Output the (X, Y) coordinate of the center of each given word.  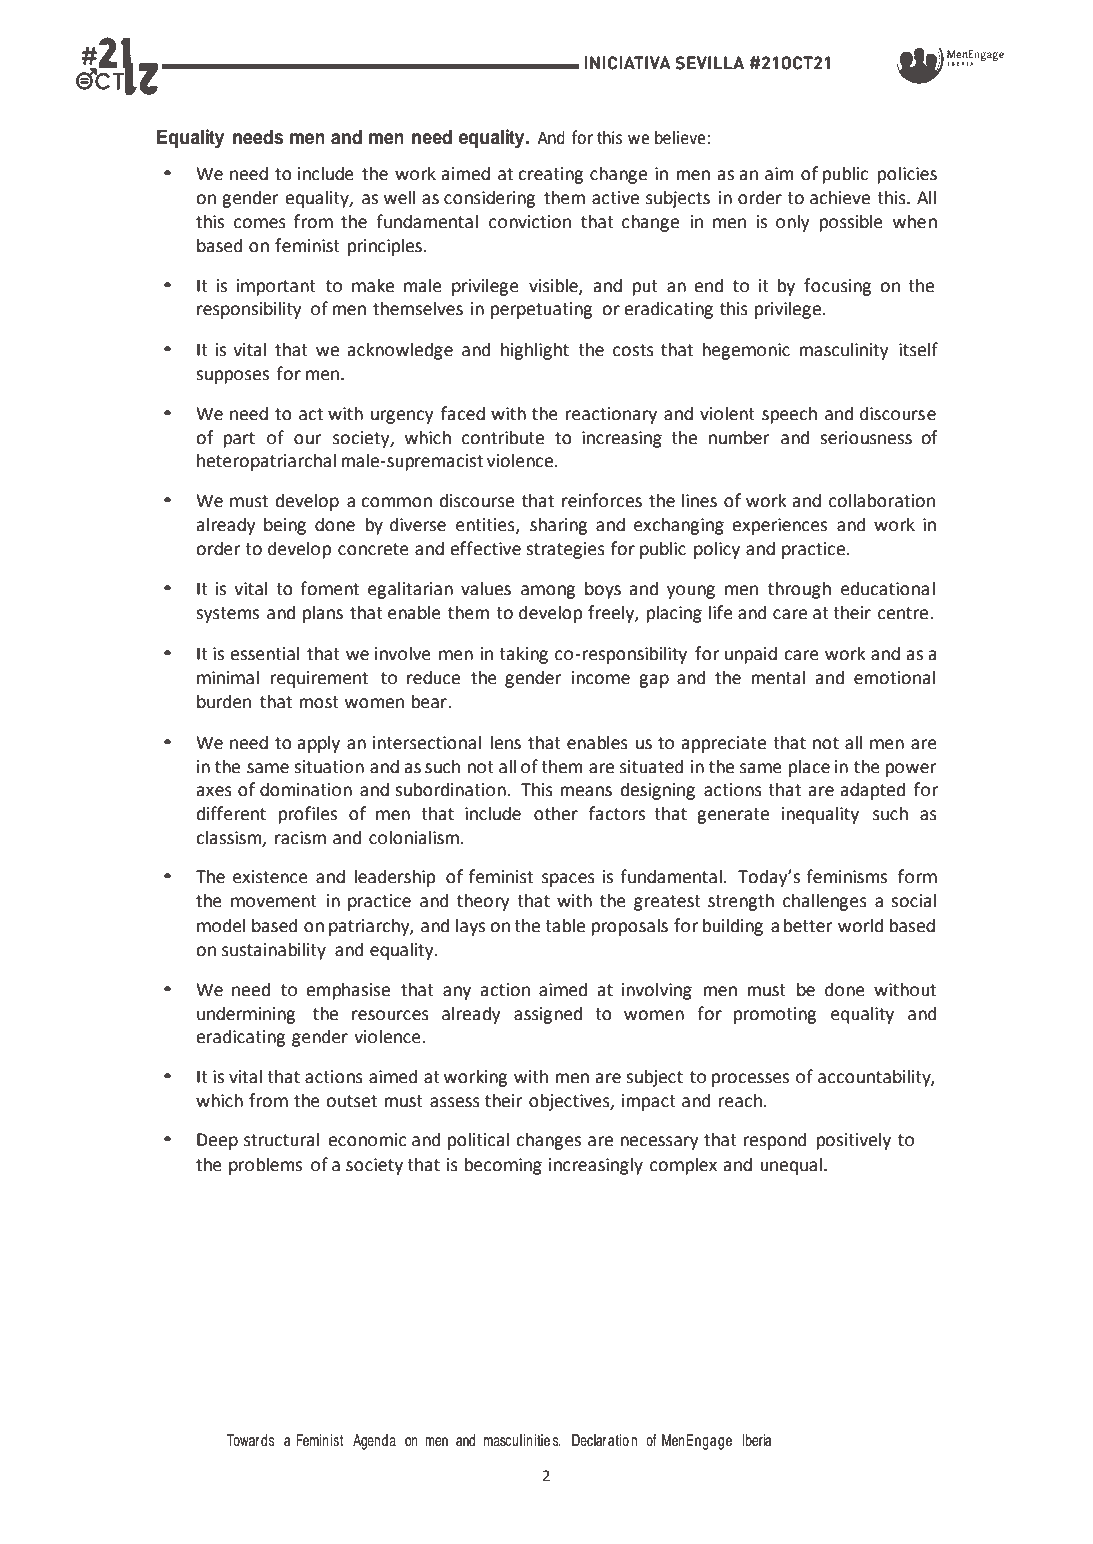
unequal (791, 1166)
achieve (840, 197)
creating (550, 175)
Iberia (757, 1440)
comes (260, 223)
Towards (250, 1440)
